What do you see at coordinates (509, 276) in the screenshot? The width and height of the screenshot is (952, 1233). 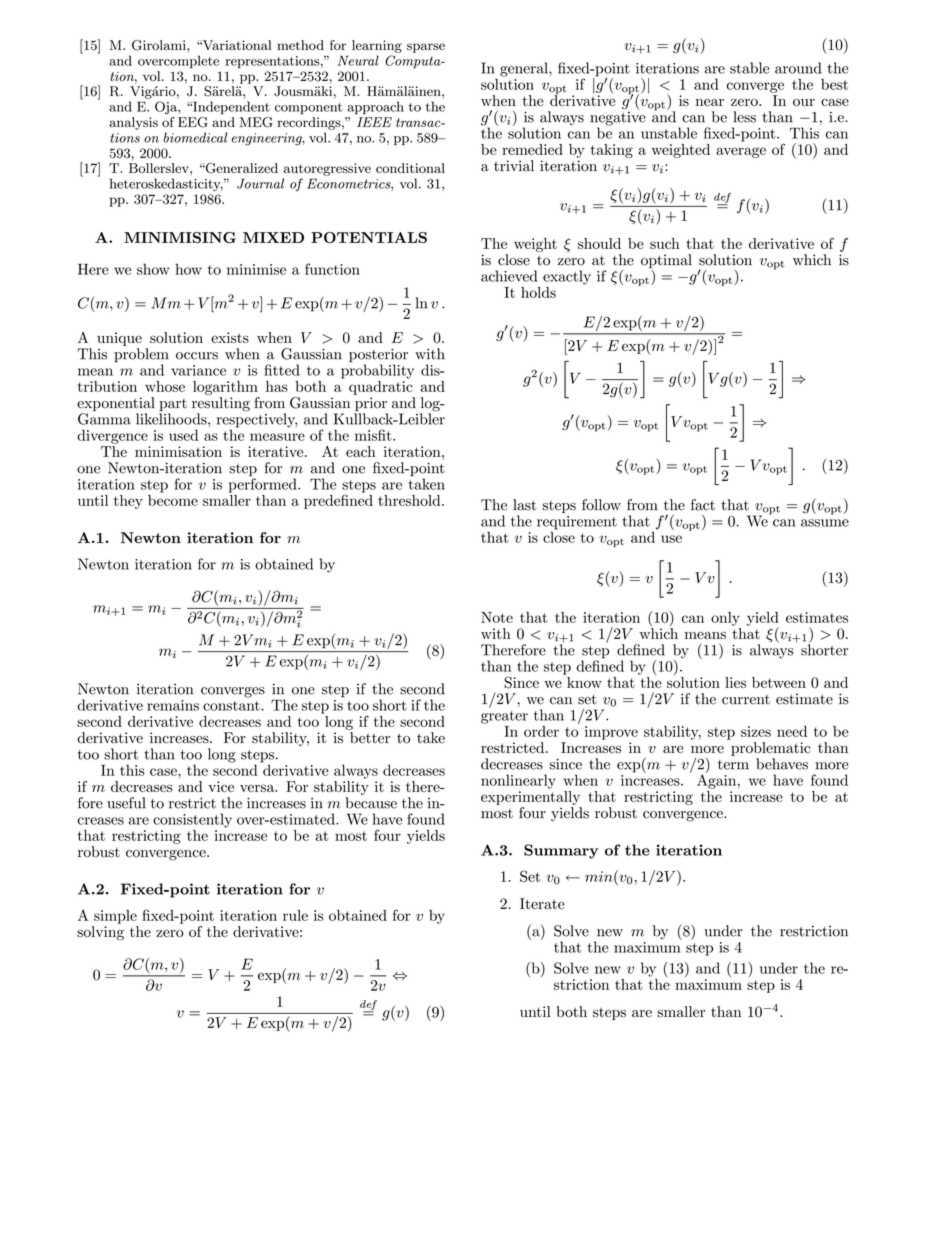 I see `achieved` at bounding box center [509, 276].
